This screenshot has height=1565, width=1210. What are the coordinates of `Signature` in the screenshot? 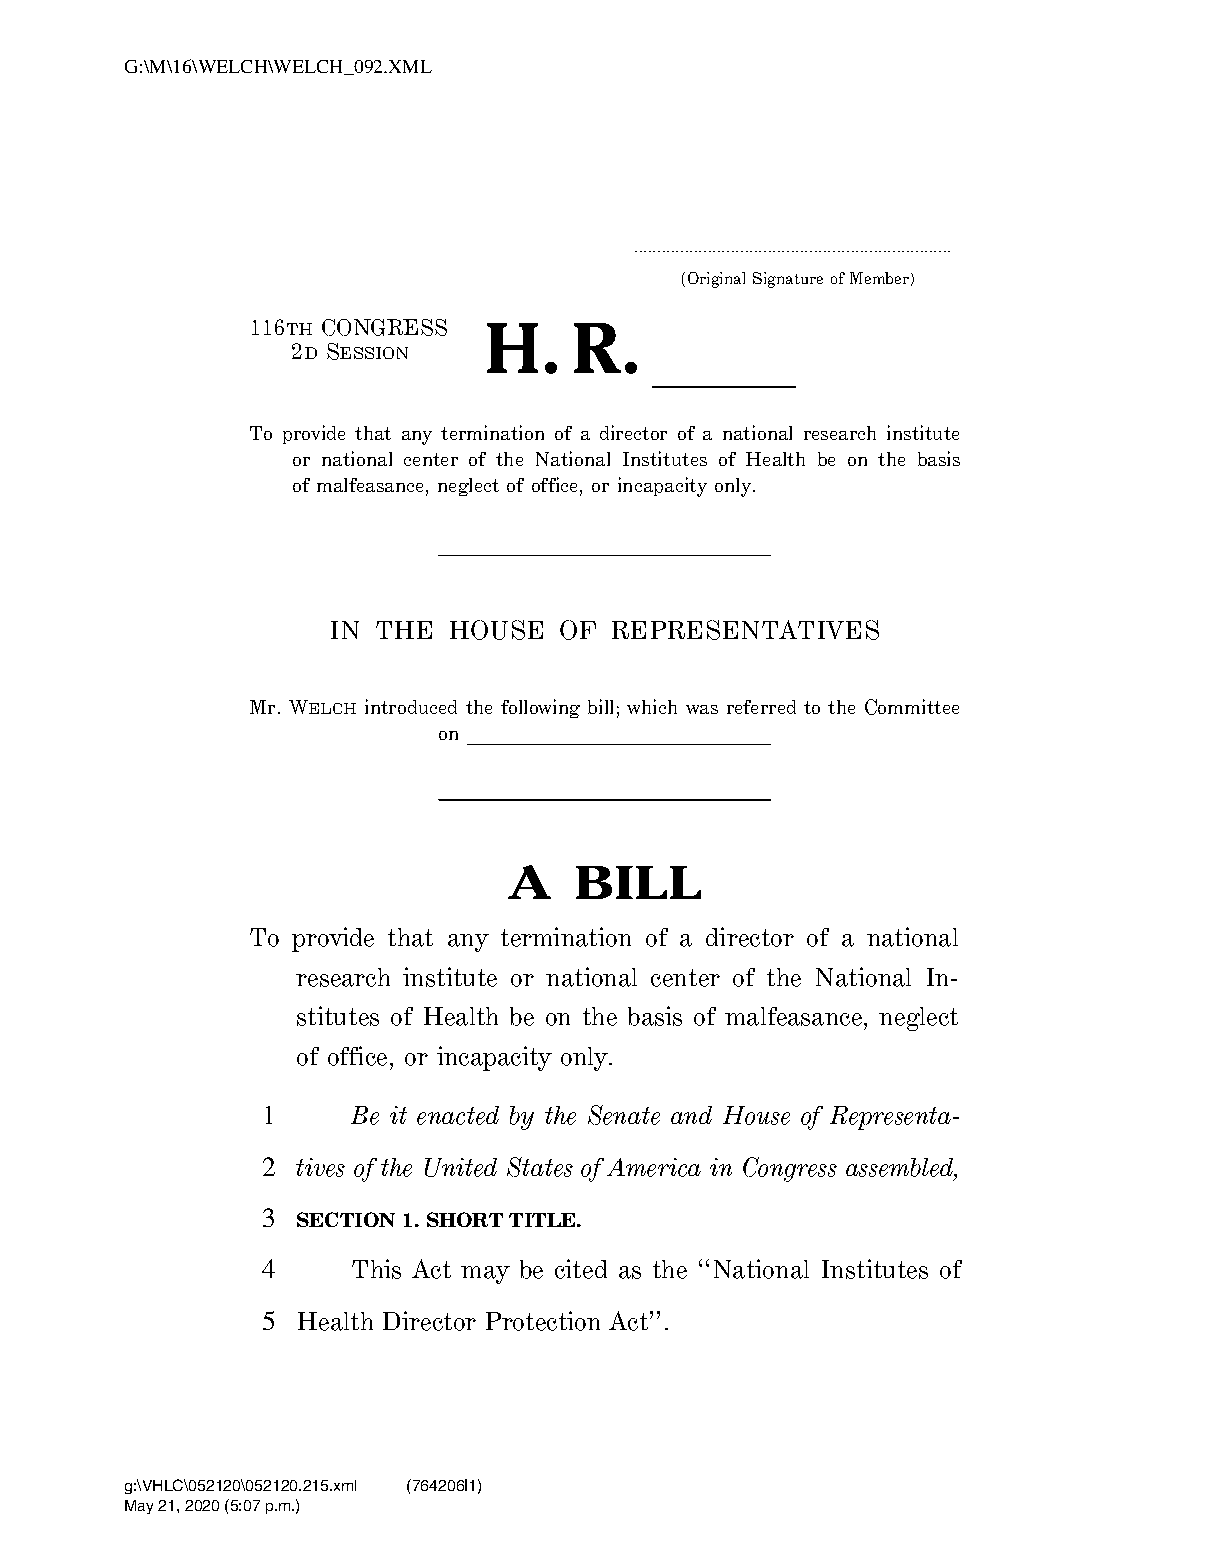 It's located at (788, 280).
